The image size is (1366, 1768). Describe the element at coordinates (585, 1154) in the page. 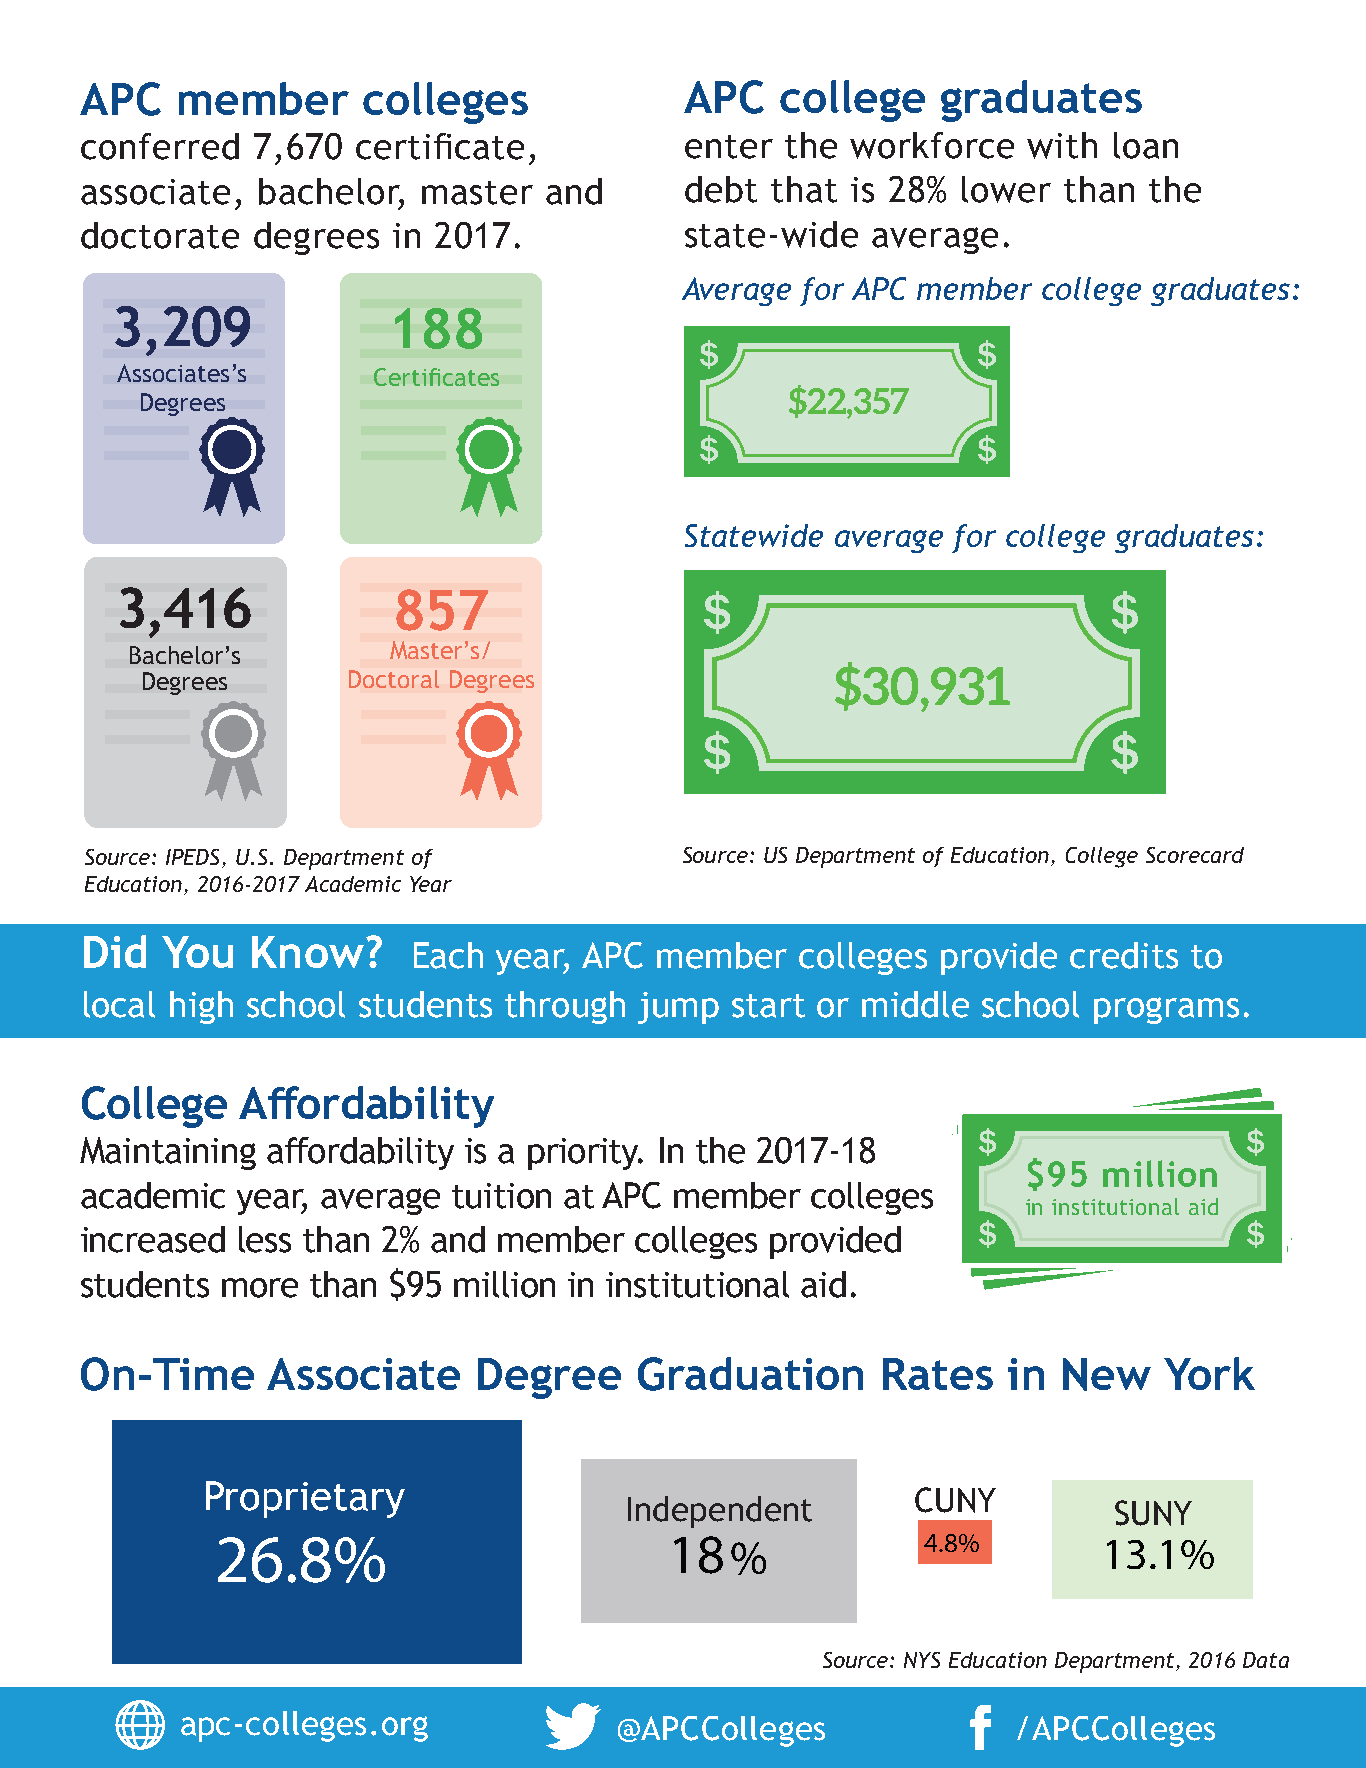

I see `priority` at that location.
